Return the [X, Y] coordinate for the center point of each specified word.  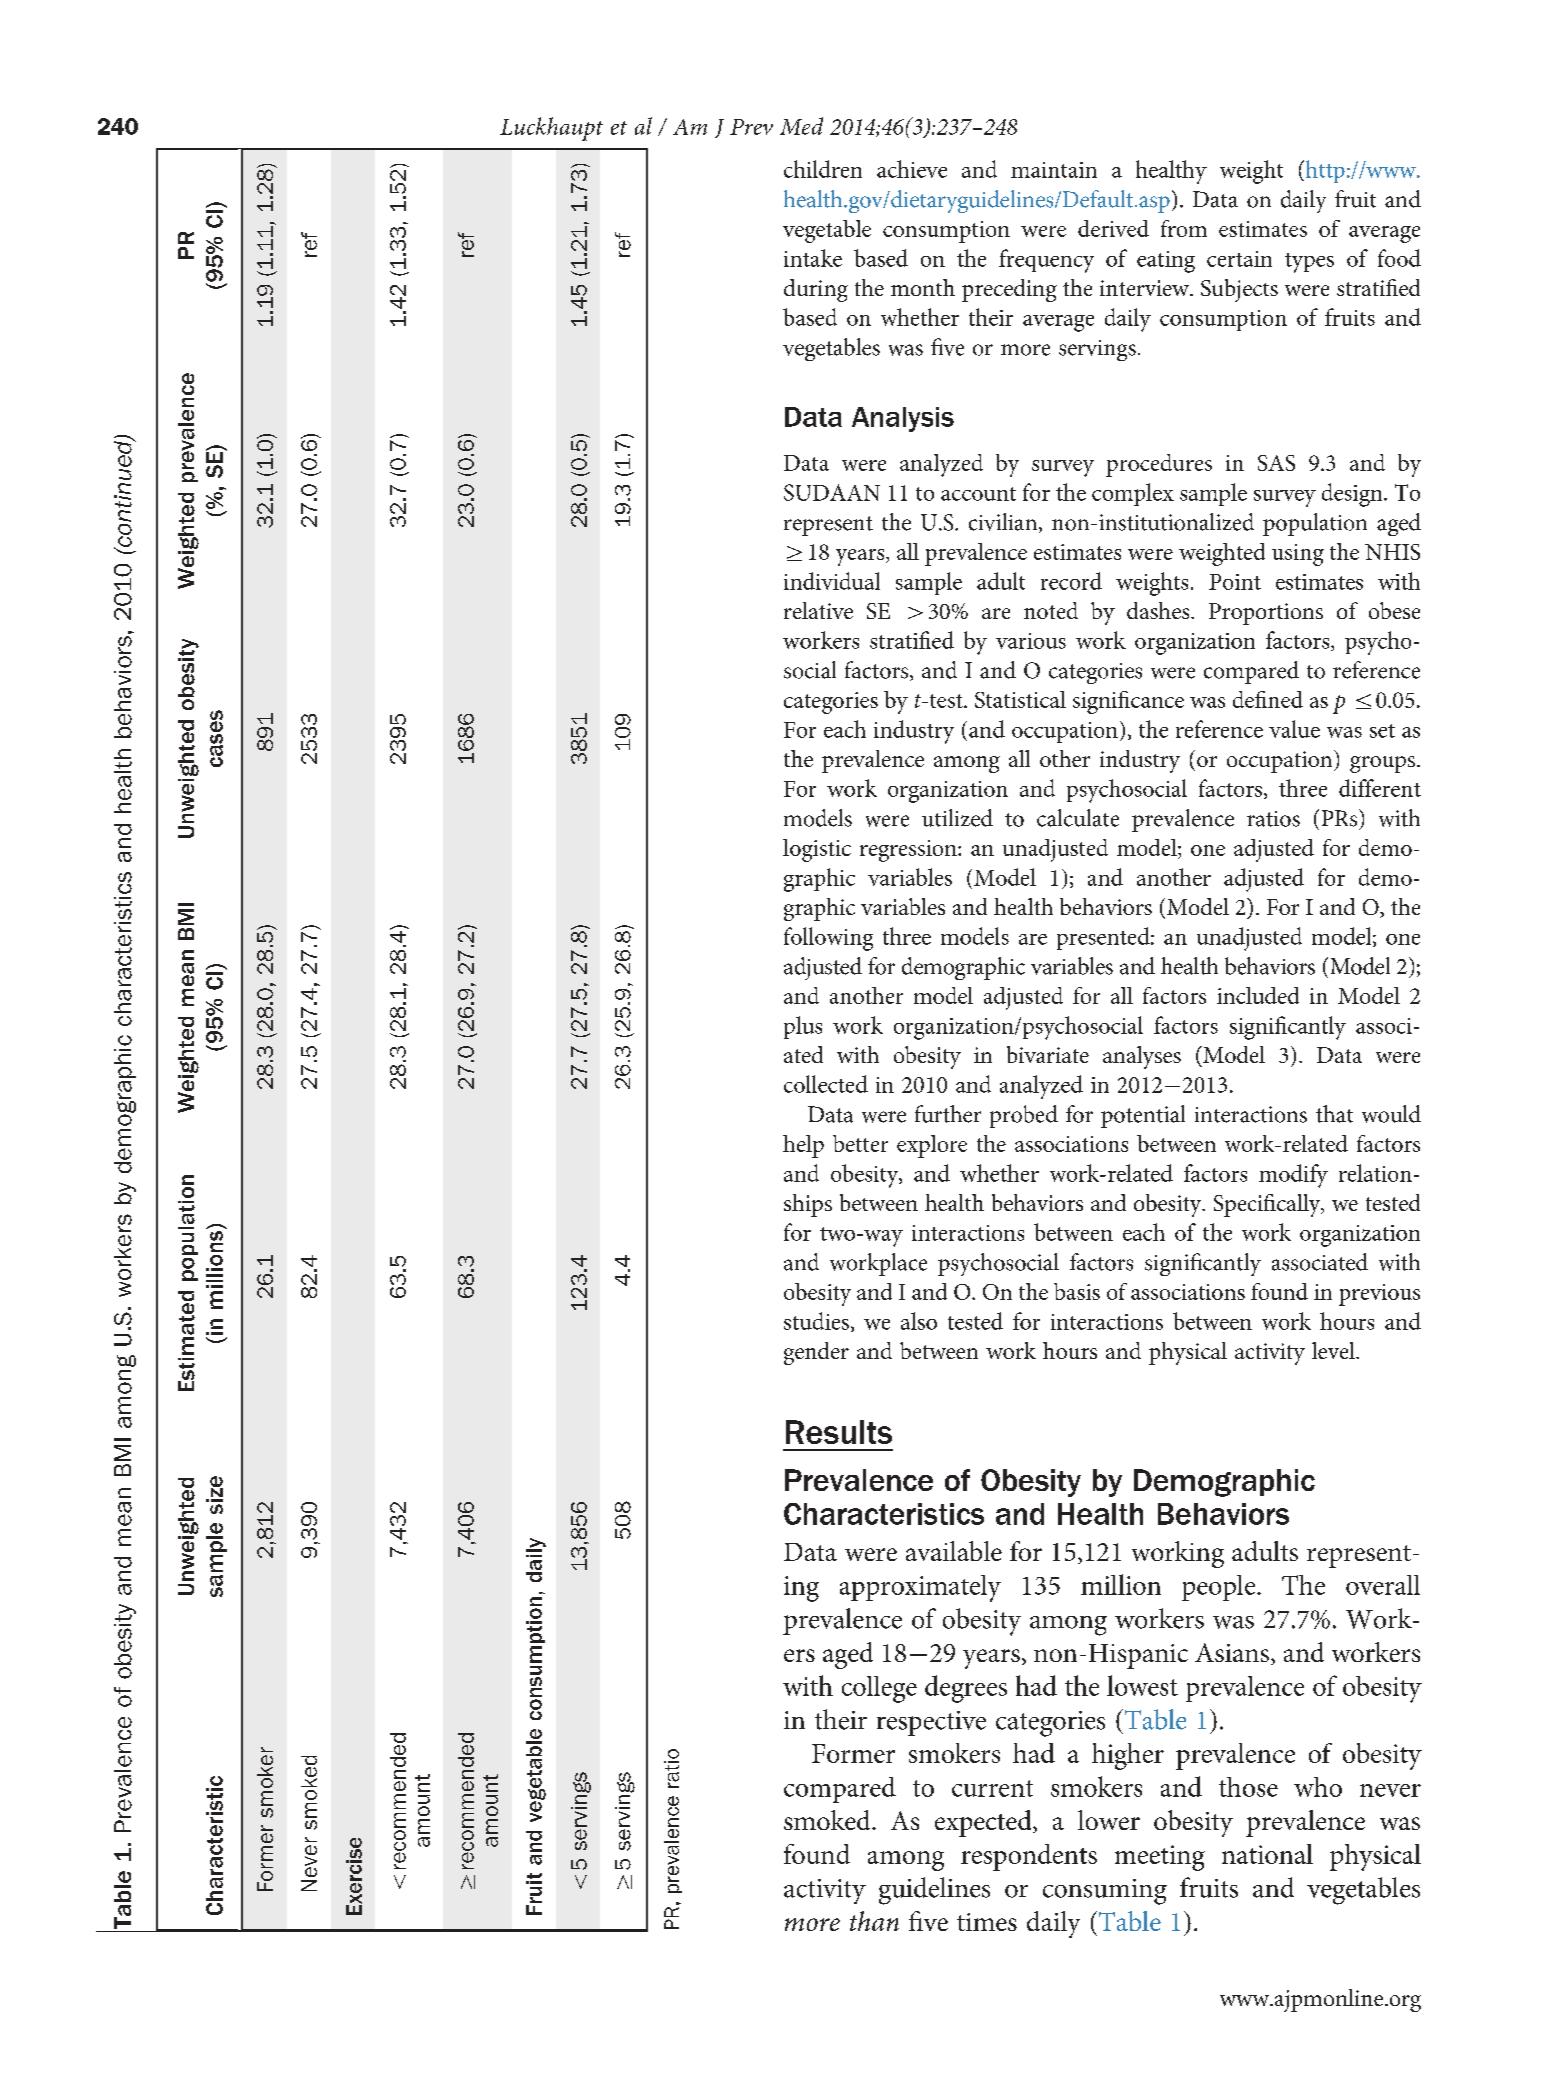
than [874, 1921]
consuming [1105, 1892]
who [1318, 1787]
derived [1113, 228]
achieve [912, 169]
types [1309, 263]
